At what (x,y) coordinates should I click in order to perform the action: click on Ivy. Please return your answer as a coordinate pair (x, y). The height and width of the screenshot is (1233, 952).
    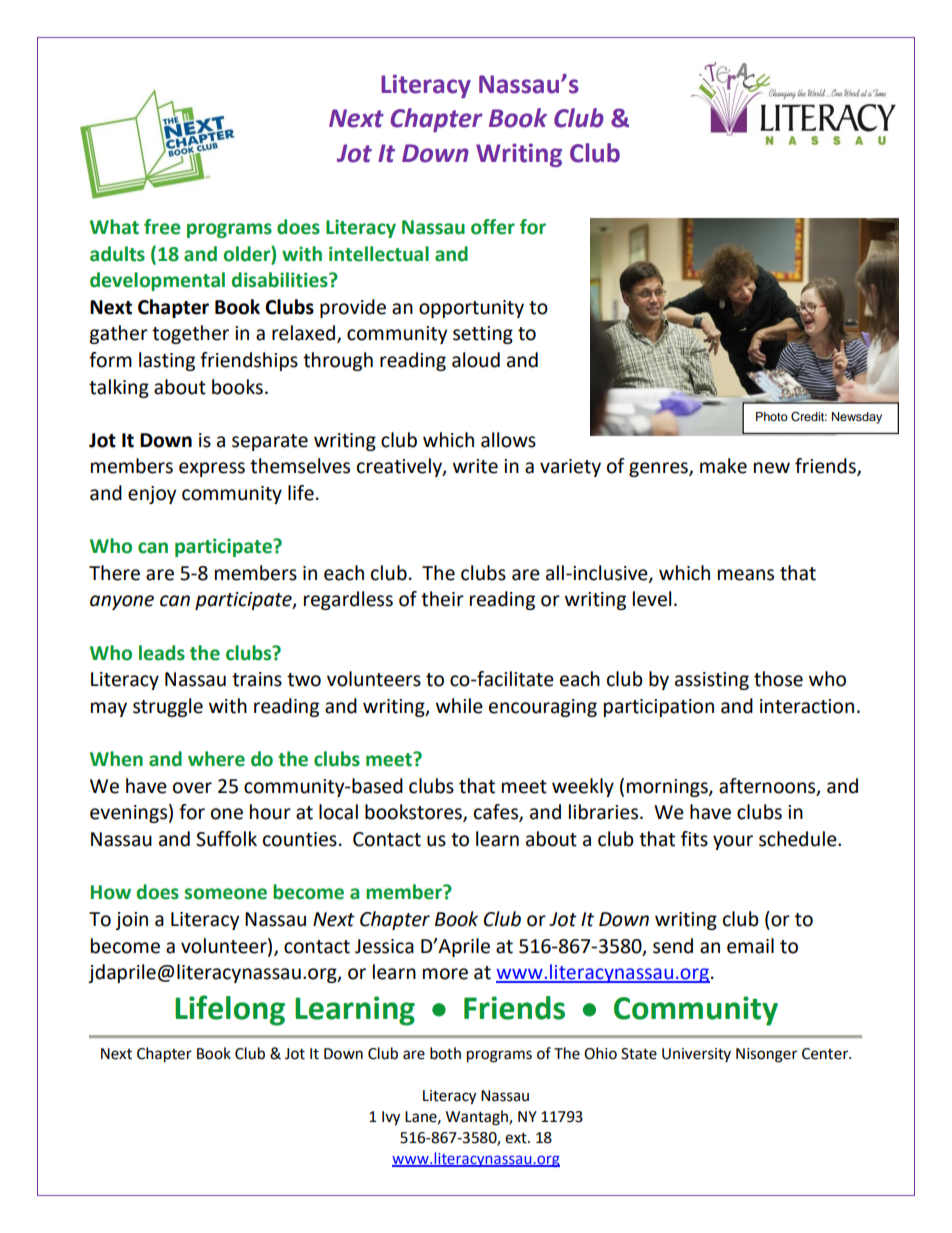
    Looking at the image, I should click on (391, 1118).
